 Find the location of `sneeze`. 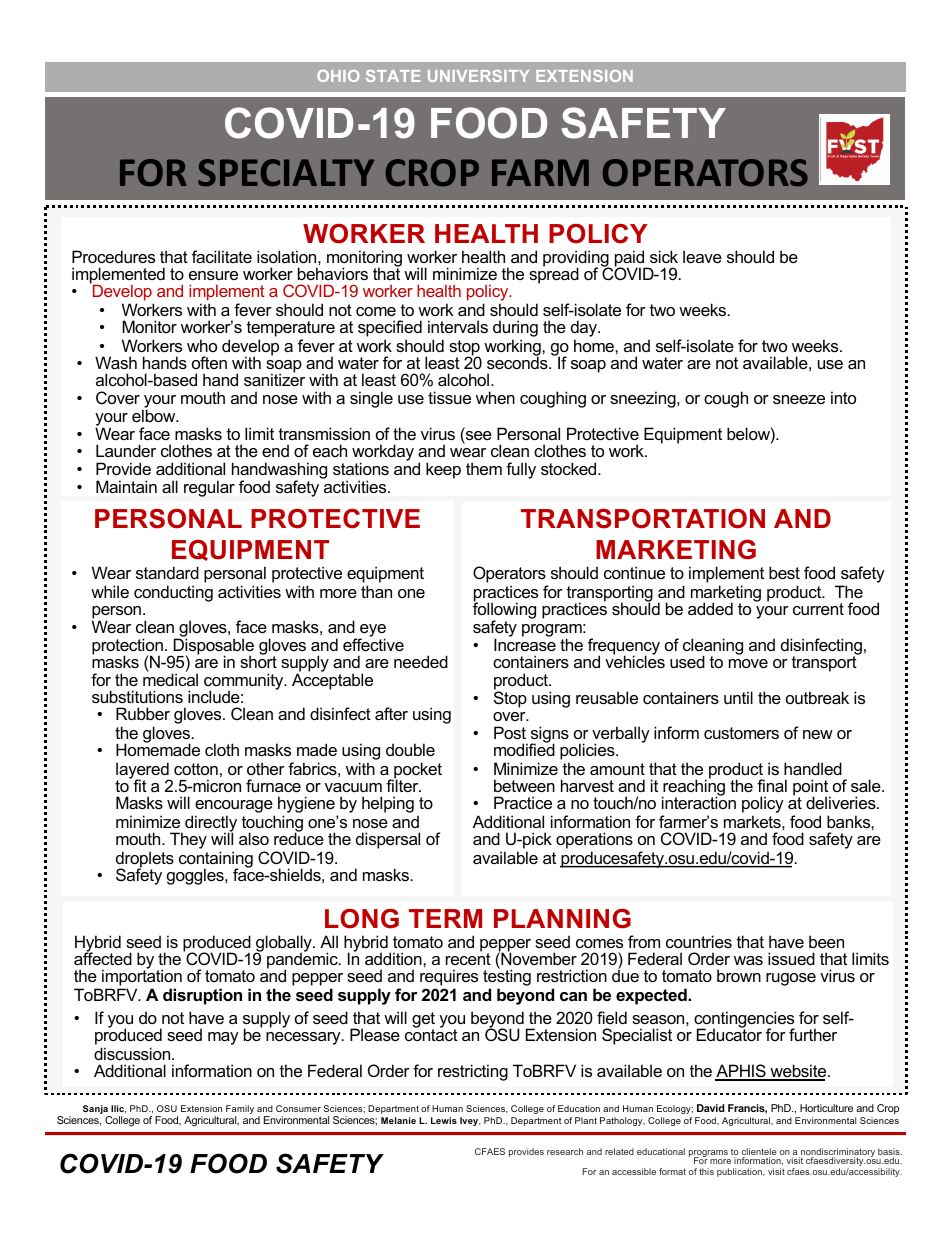

sneeze is located at coordinates (799, 399).
